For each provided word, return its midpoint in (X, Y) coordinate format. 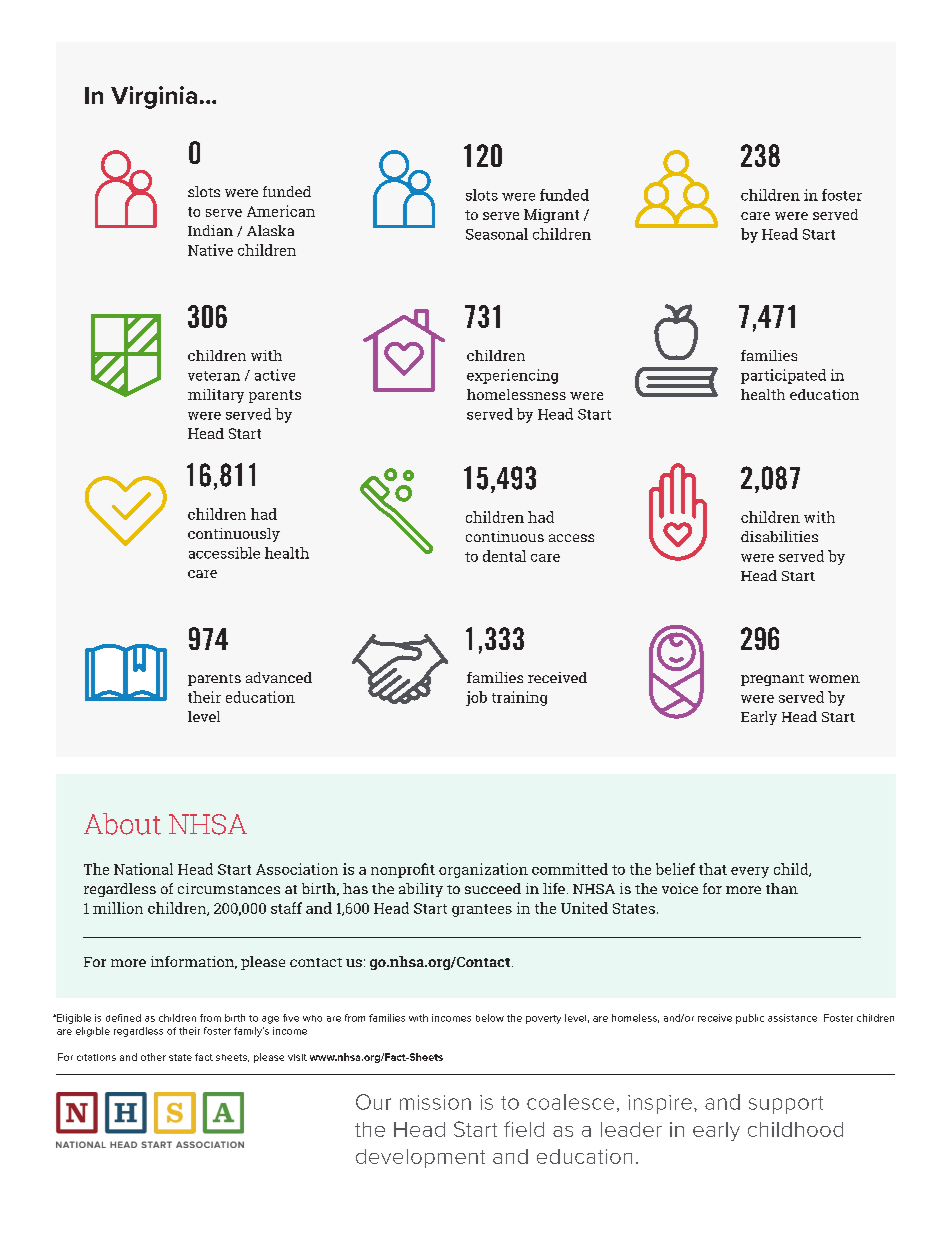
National (143, 869)
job (476, 698)
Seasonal (497, 234)
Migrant (551, 216)
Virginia (154, 97)
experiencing (512, 376)
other (153, 1057)
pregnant (772, 680)
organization (483, 870)
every (750, 872)
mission (435, 1102)
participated (783, 376)
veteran (214, 376)
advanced (279, 677)
